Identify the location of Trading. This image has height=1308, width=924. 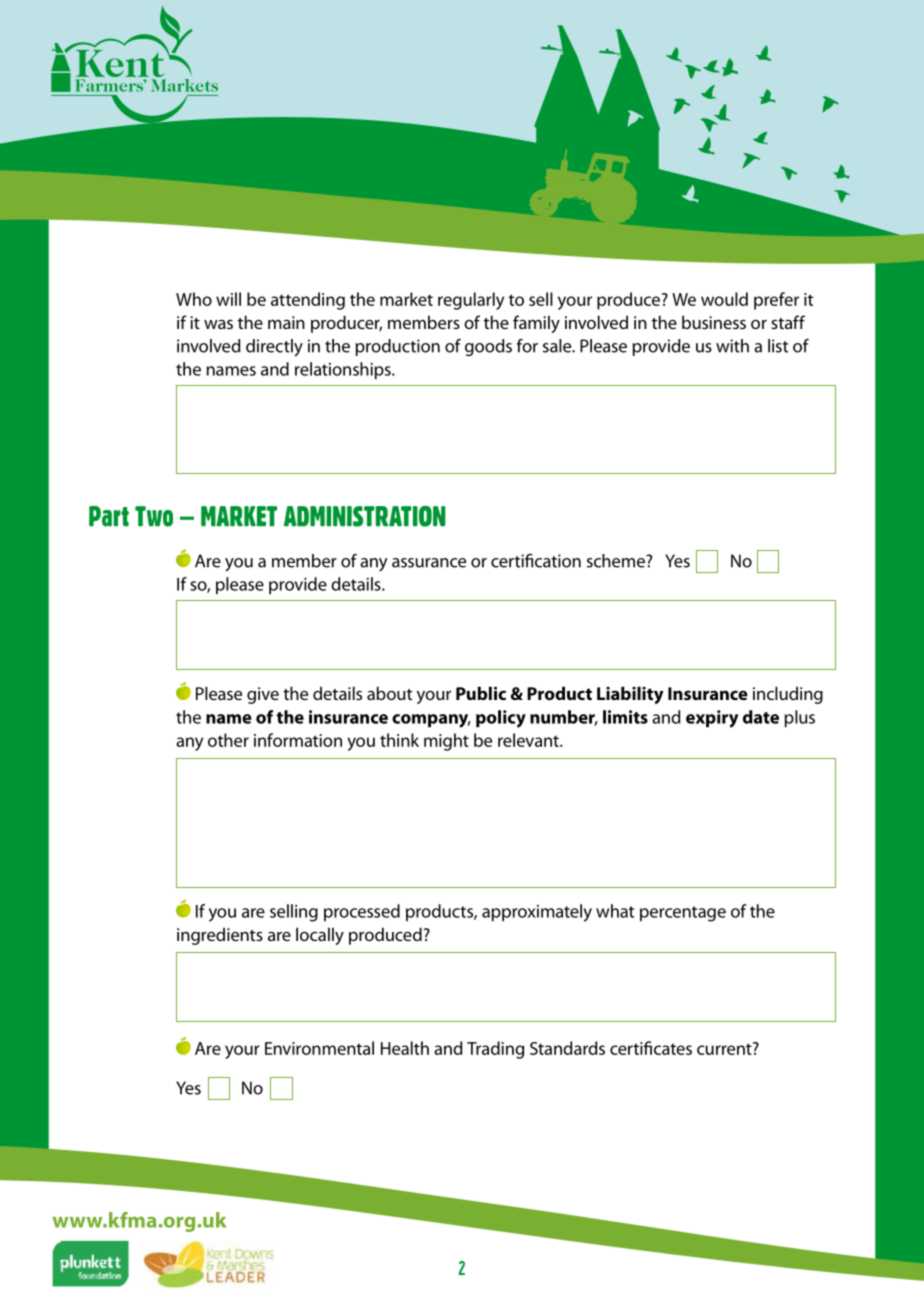
(495, 1050).
